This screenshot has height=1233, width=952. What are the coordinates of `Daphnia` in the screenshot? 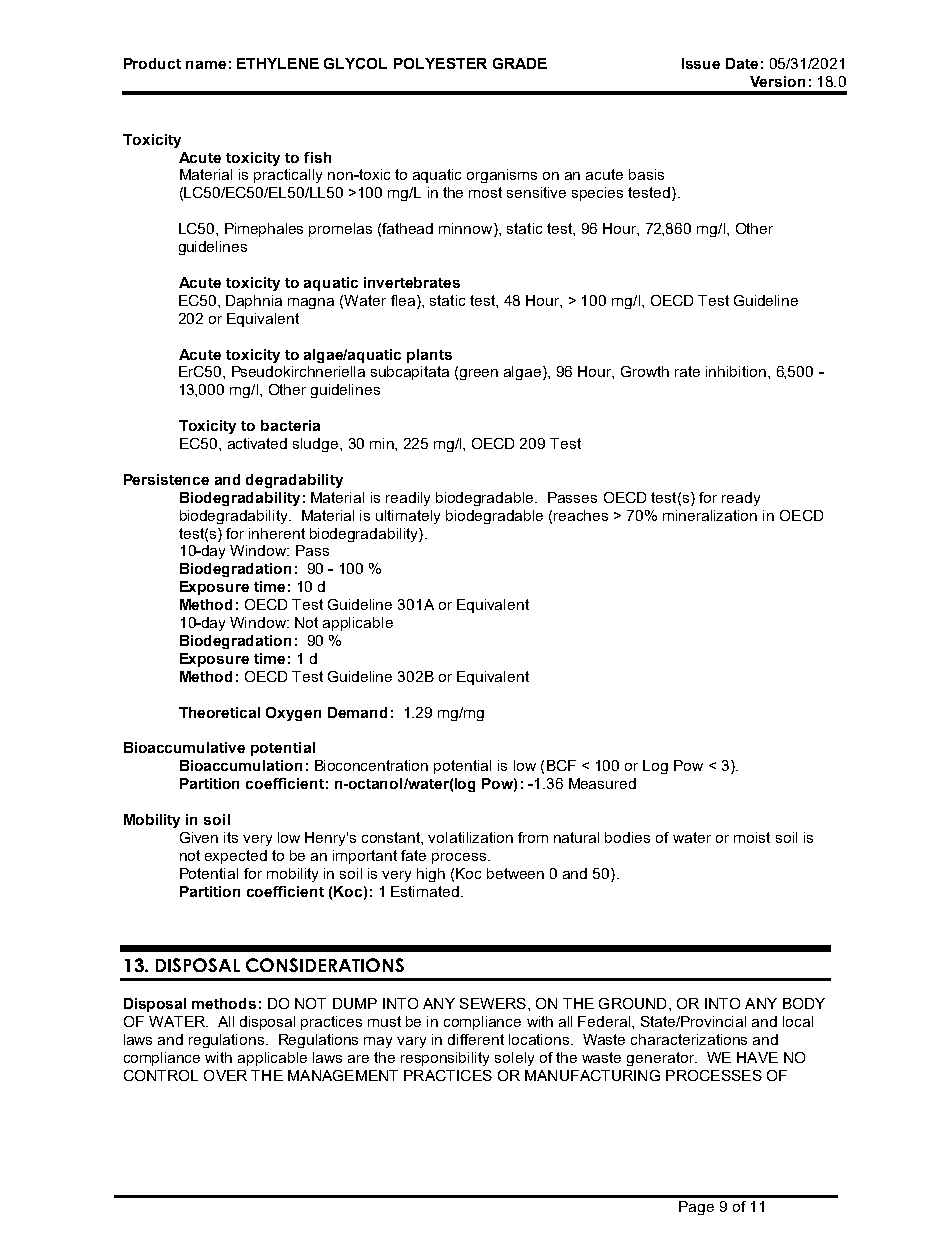 It's located at (254, 302).
